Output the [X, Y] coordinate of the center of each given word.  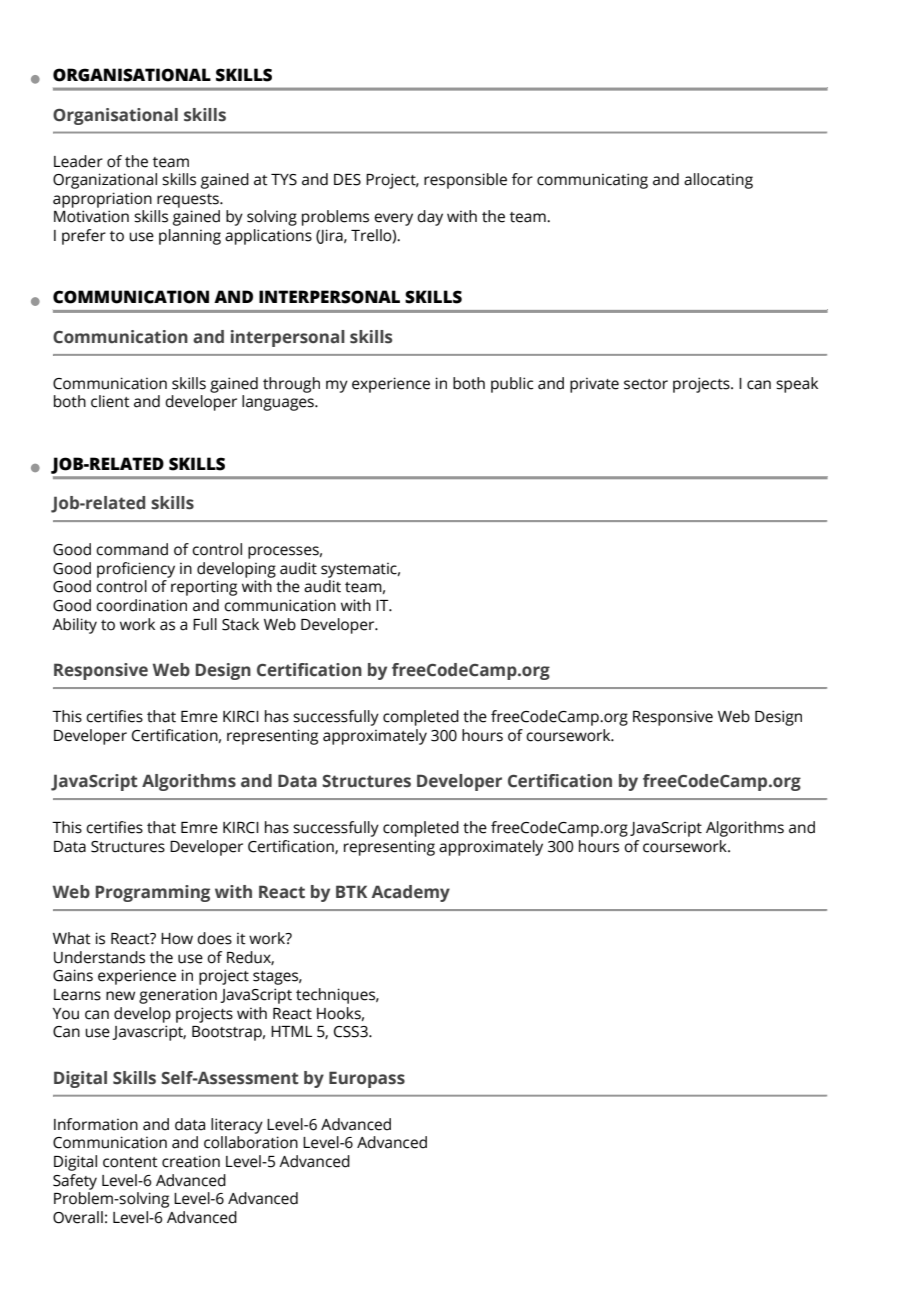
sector [646, 384]
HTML [291, 1031]
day [430, 218]
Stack [240, 624]
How [177, 939]
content [130, 1162]
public [512, 385]
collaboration [251, 1142]
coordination [141, 605]
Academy [410, 893]
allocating [718, 181]
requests [189, 201]
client [110, 401]
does [214, 938]
